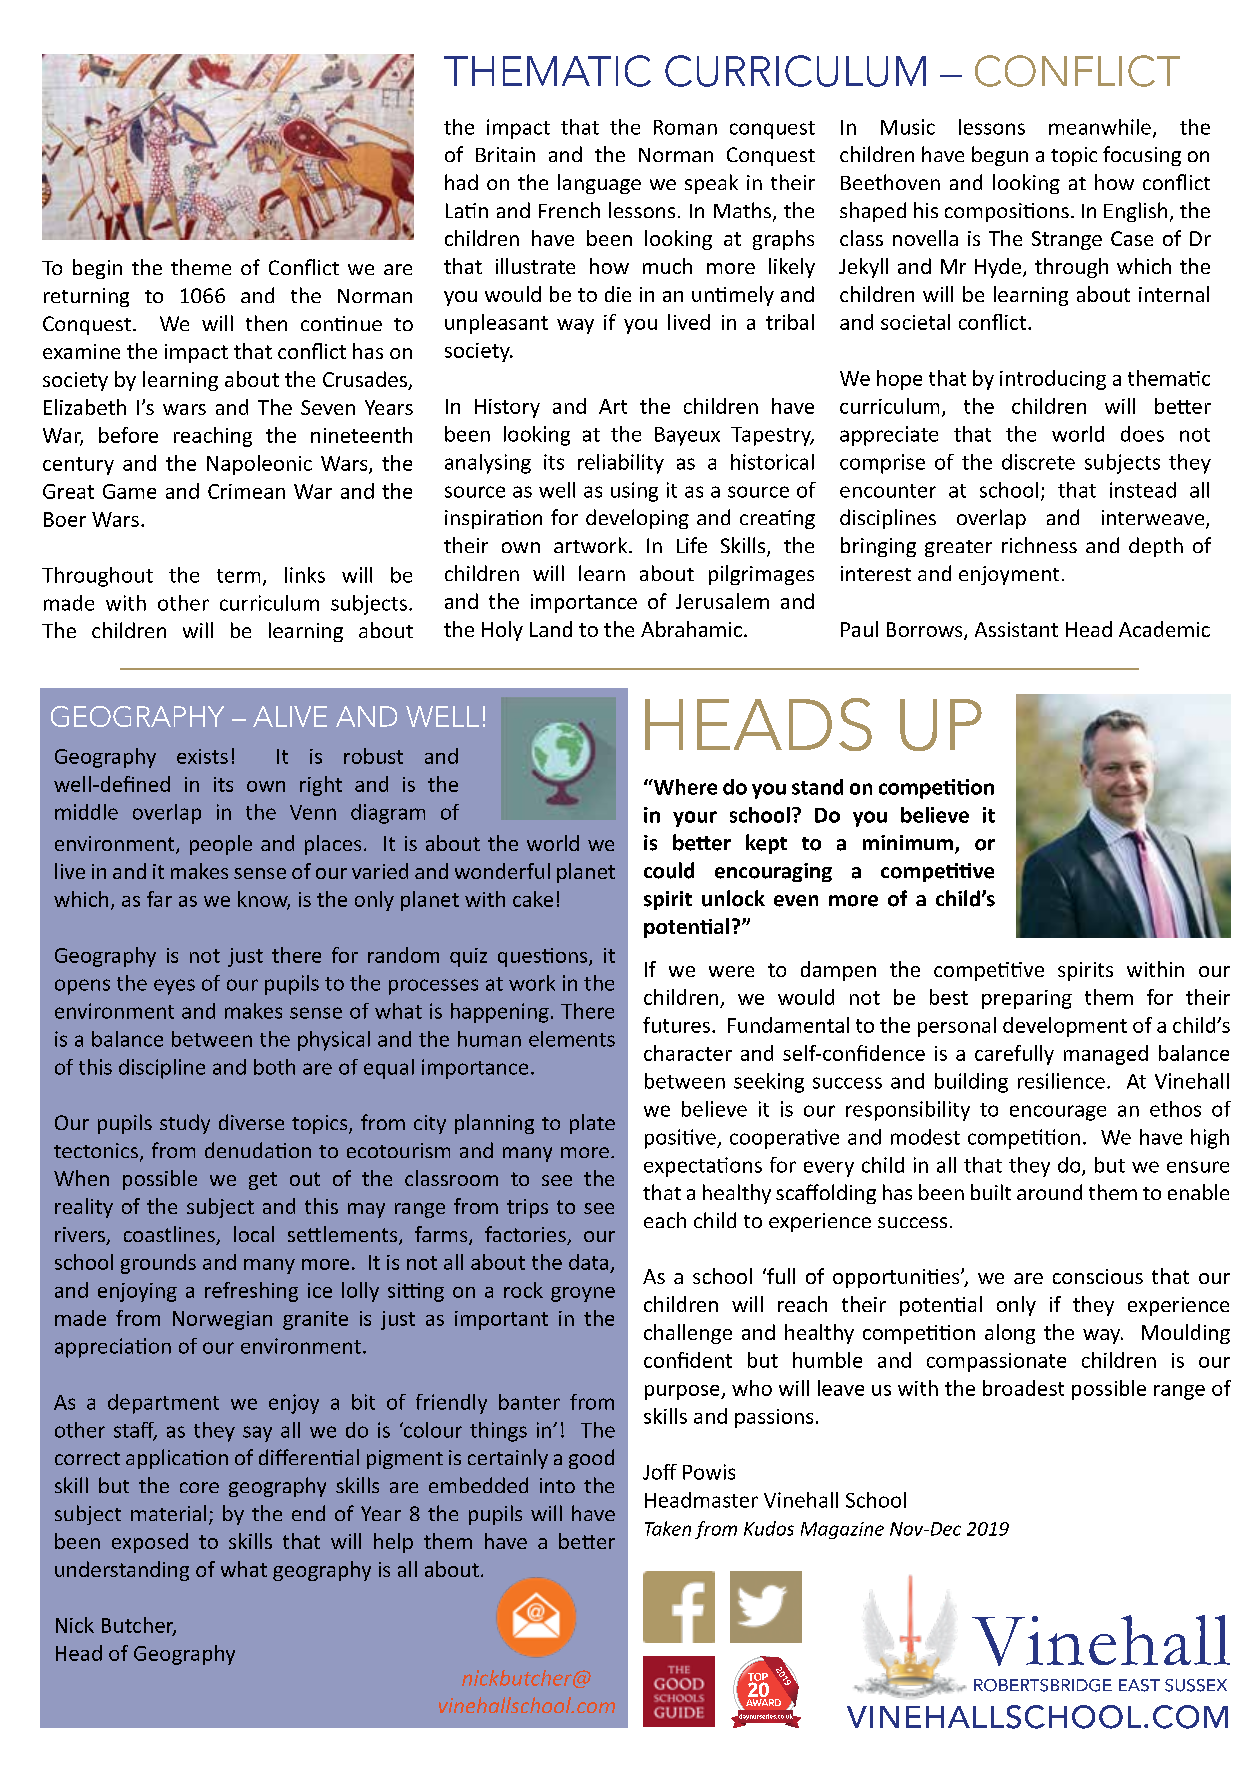  Describe the element at coordinates (681, 1139) in the screenshot. I see `positive` at that location.
